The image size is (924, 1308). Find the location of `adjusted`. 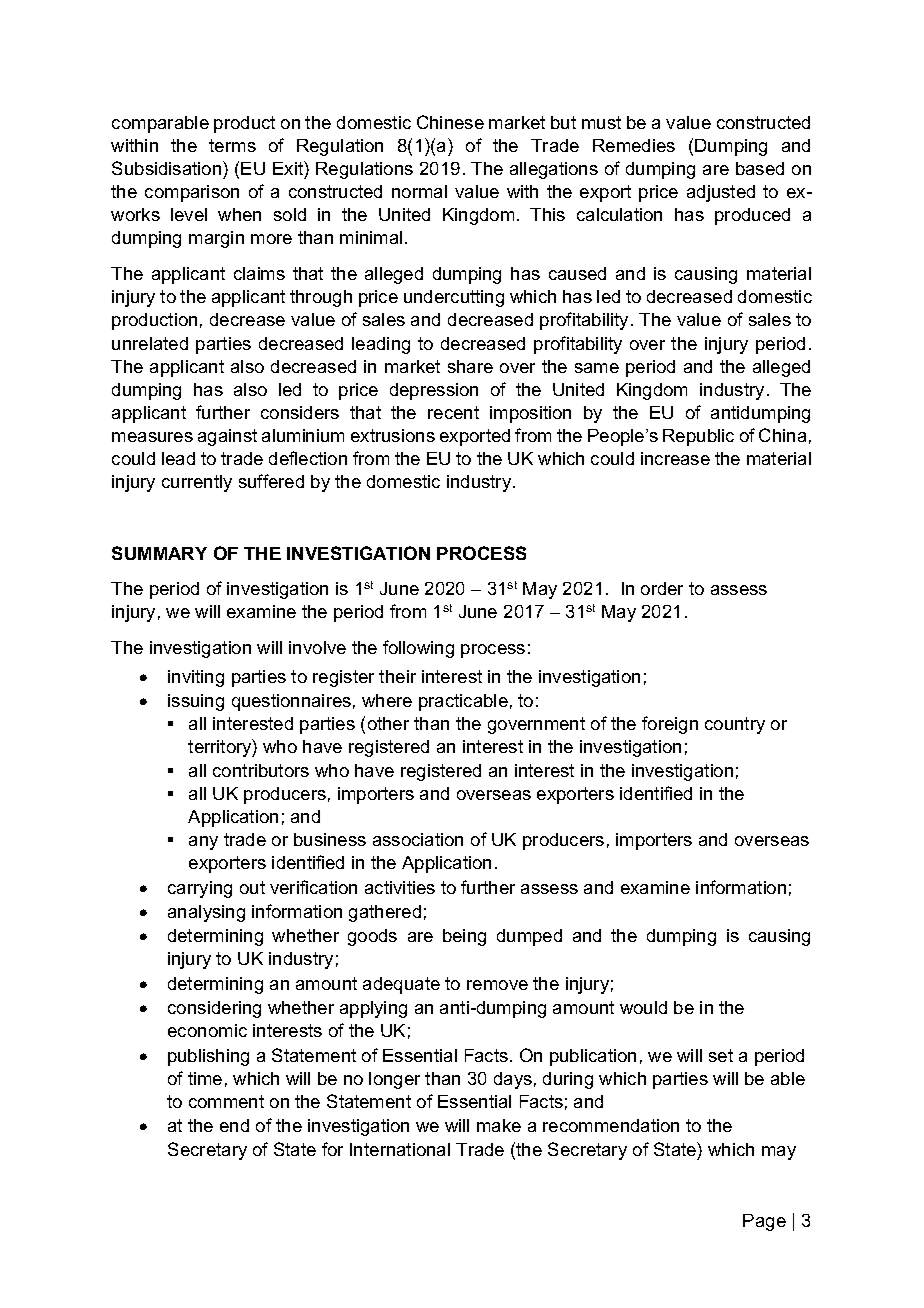

adjusted is located at coordinates (721, 193).
